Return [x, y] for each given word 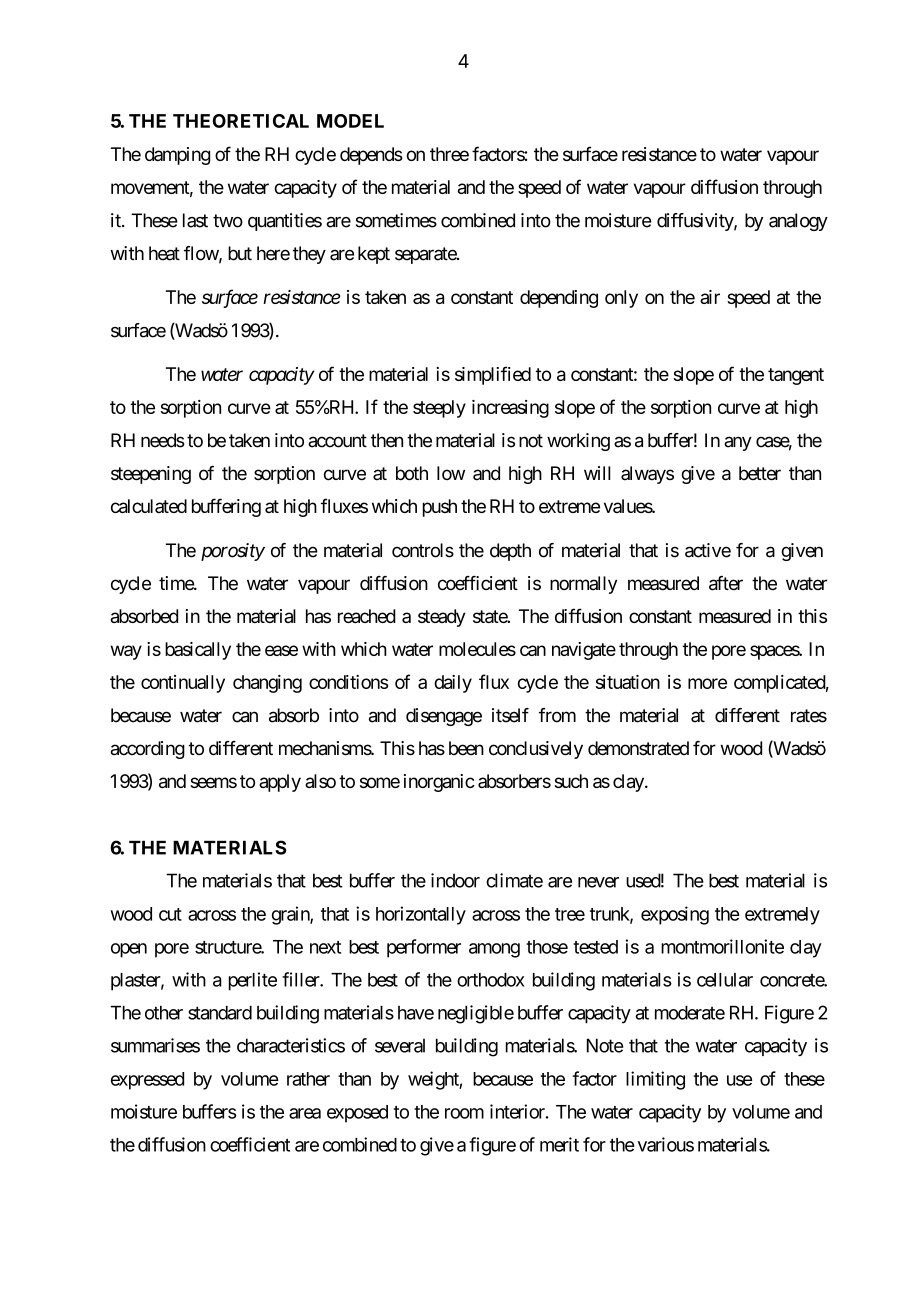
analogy [798, 222]
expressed [147, 1081]
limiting [655, 1080]
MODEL [350, 121]
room [464, 1113]
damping [177, 156]
